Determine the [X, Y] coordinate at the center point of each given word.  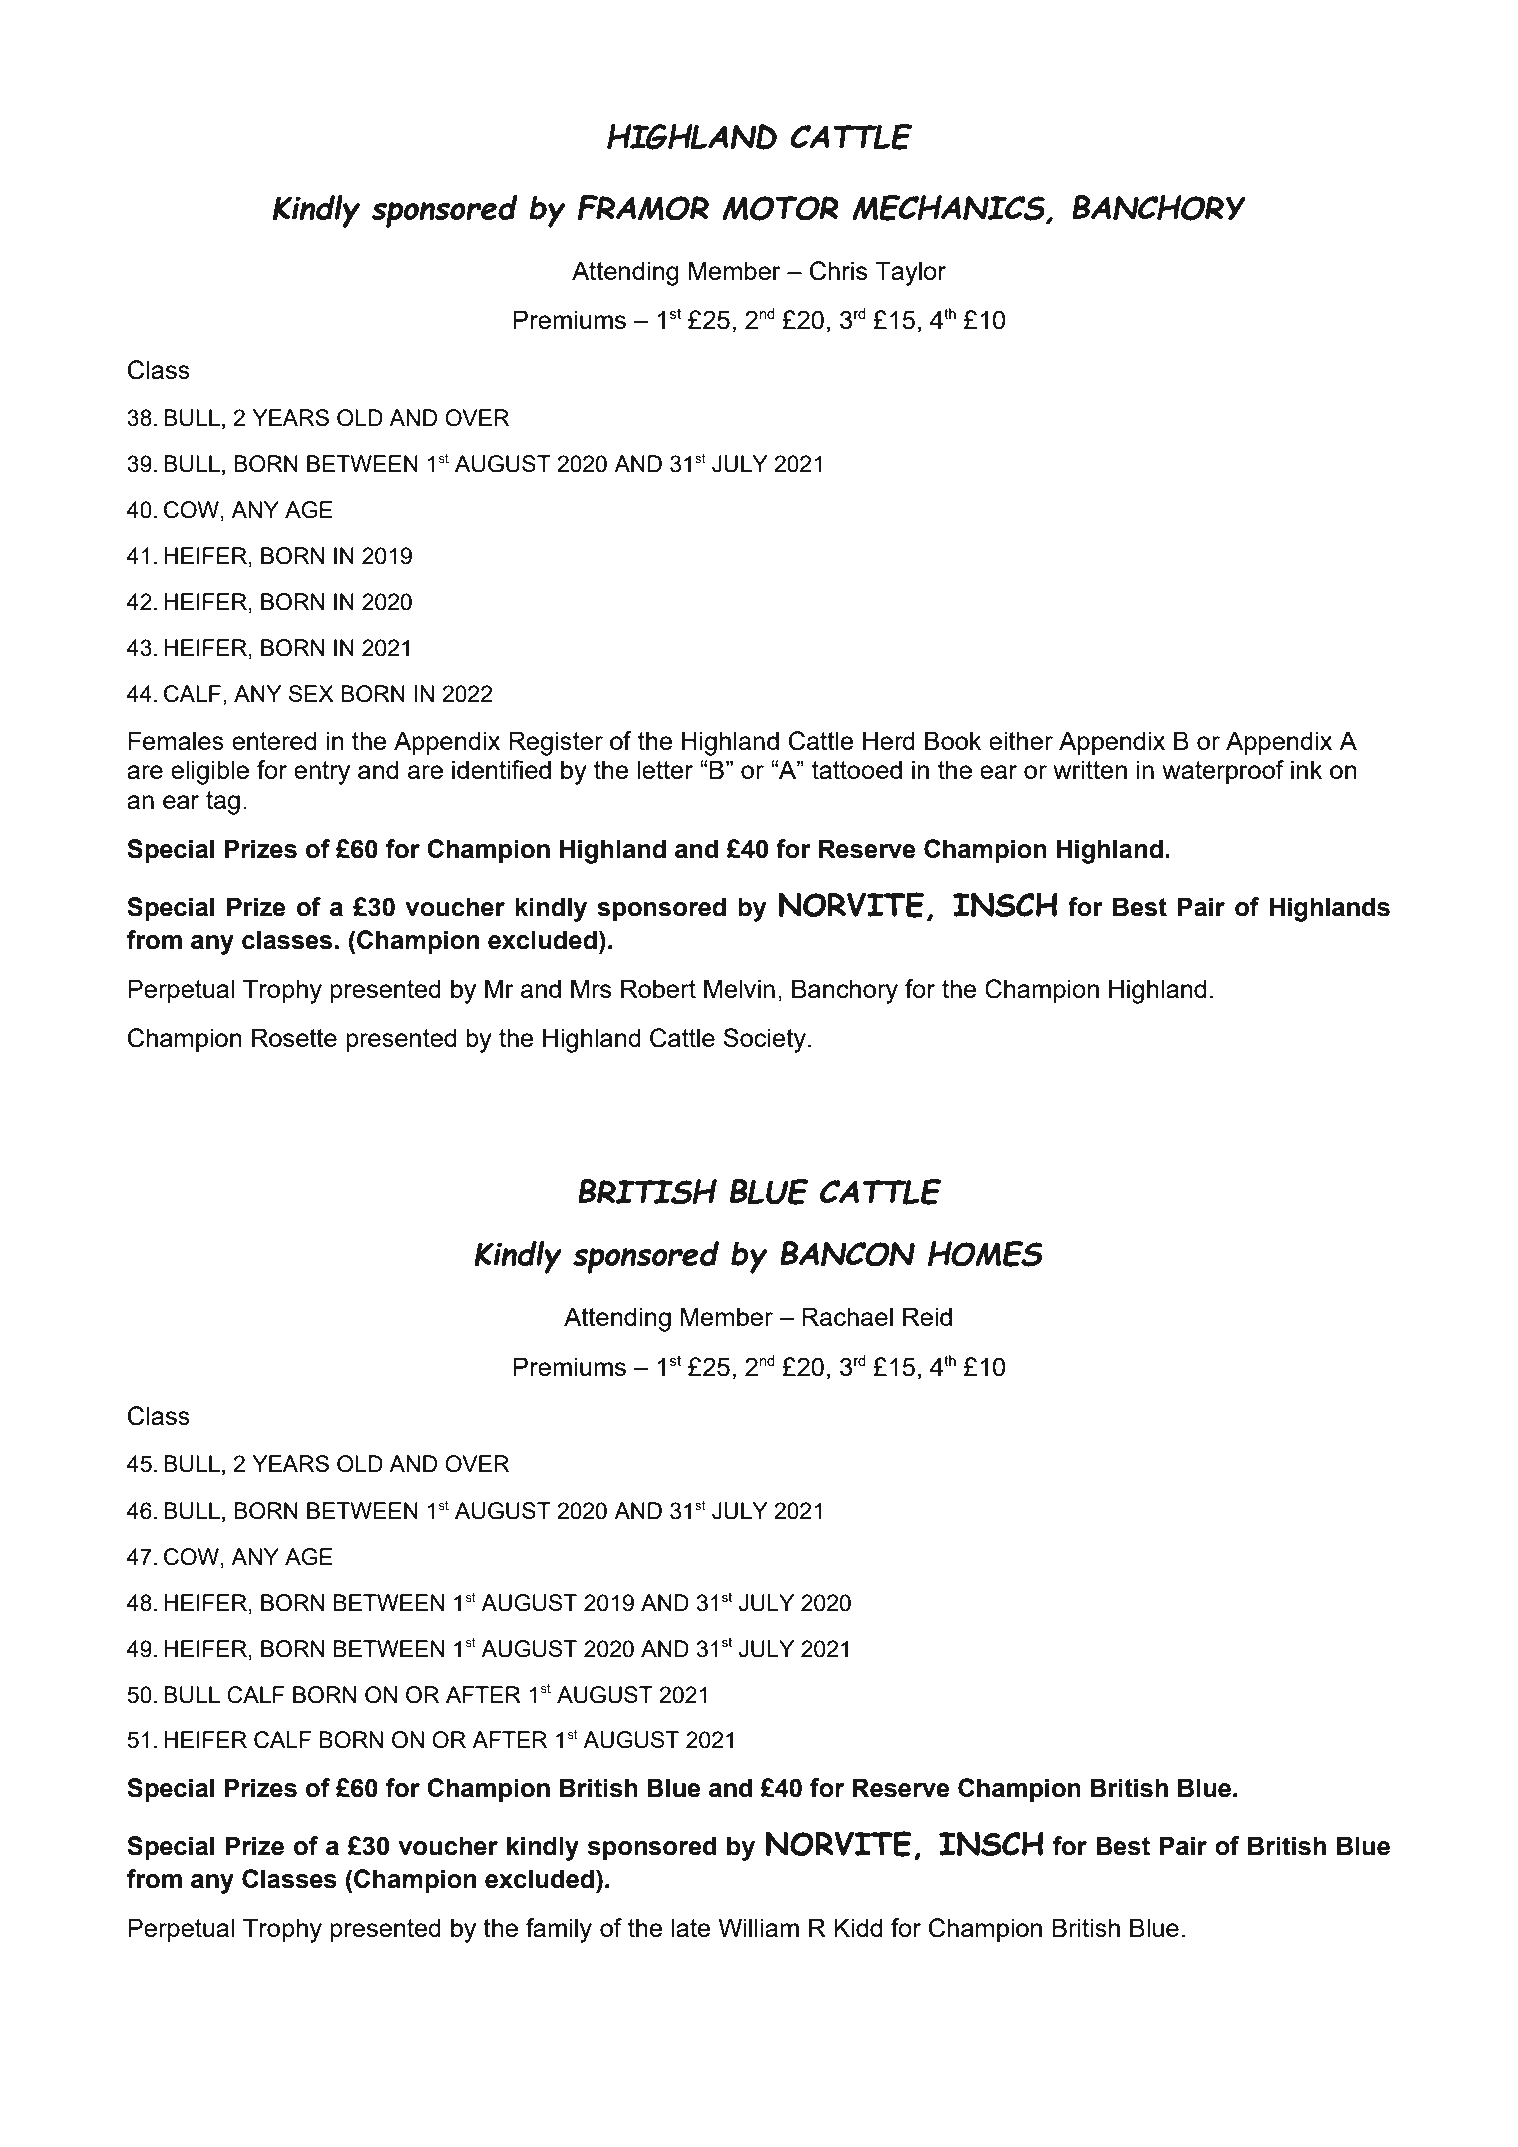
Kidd [858, 1927]
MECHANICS [949, 209]
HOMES [985, 1254]
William [758, 1927]
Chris [838, 271]
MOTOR [780, 208]
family [559, 1930]
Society [766, 1040]
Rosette [294, 1037]
